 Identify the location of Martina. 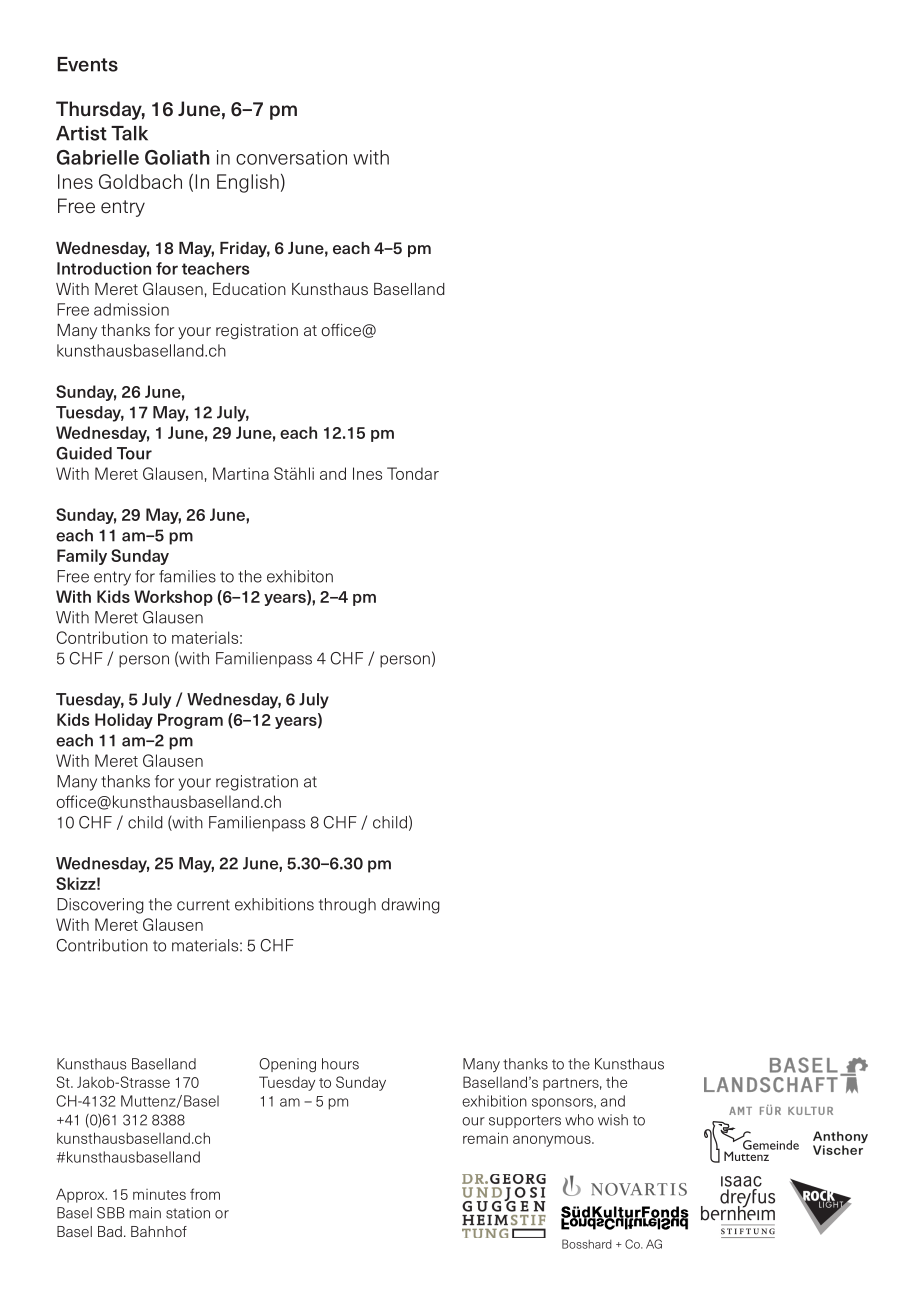
(241, 473).
